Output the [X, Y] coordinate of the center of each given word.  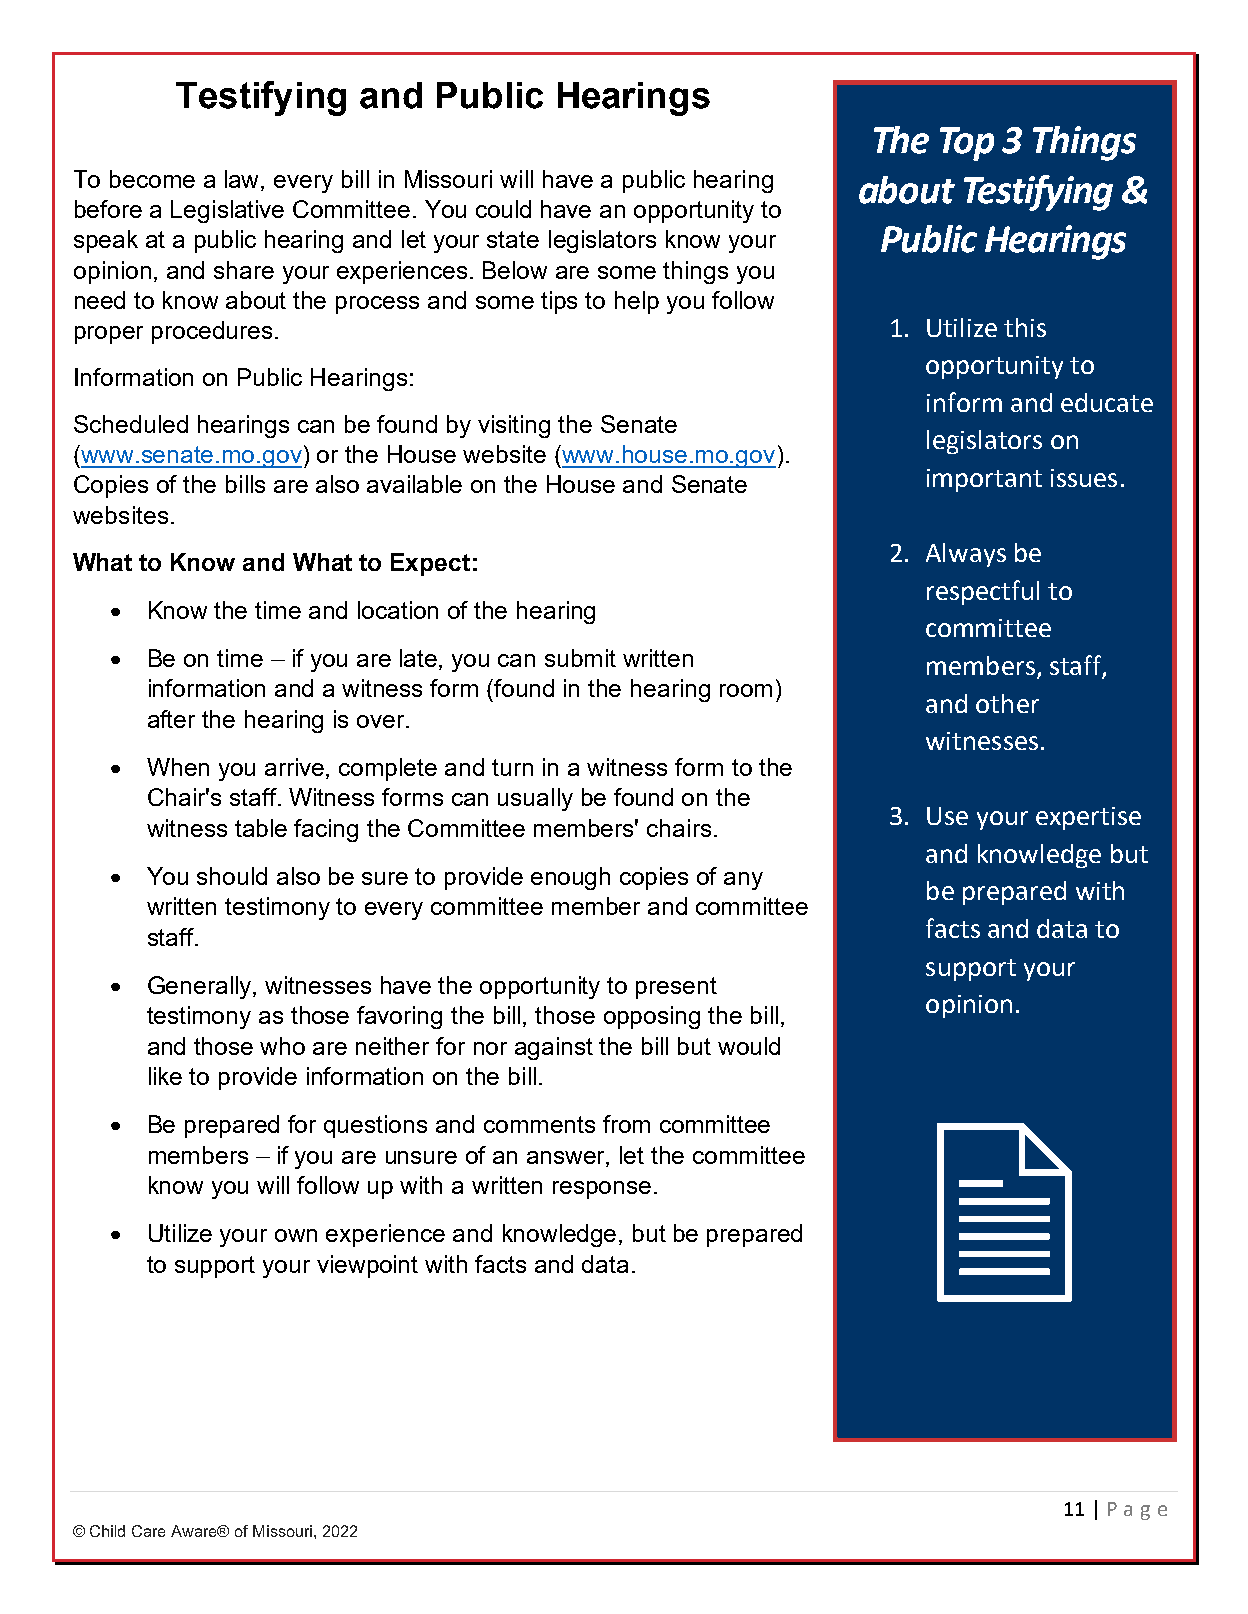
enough [570, 878]
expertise [1088, 818]
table [261, 828]
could [503, 209]
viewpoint [367, 1266]
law [243, 180]
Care [148, 1531]
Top [967, 144]
